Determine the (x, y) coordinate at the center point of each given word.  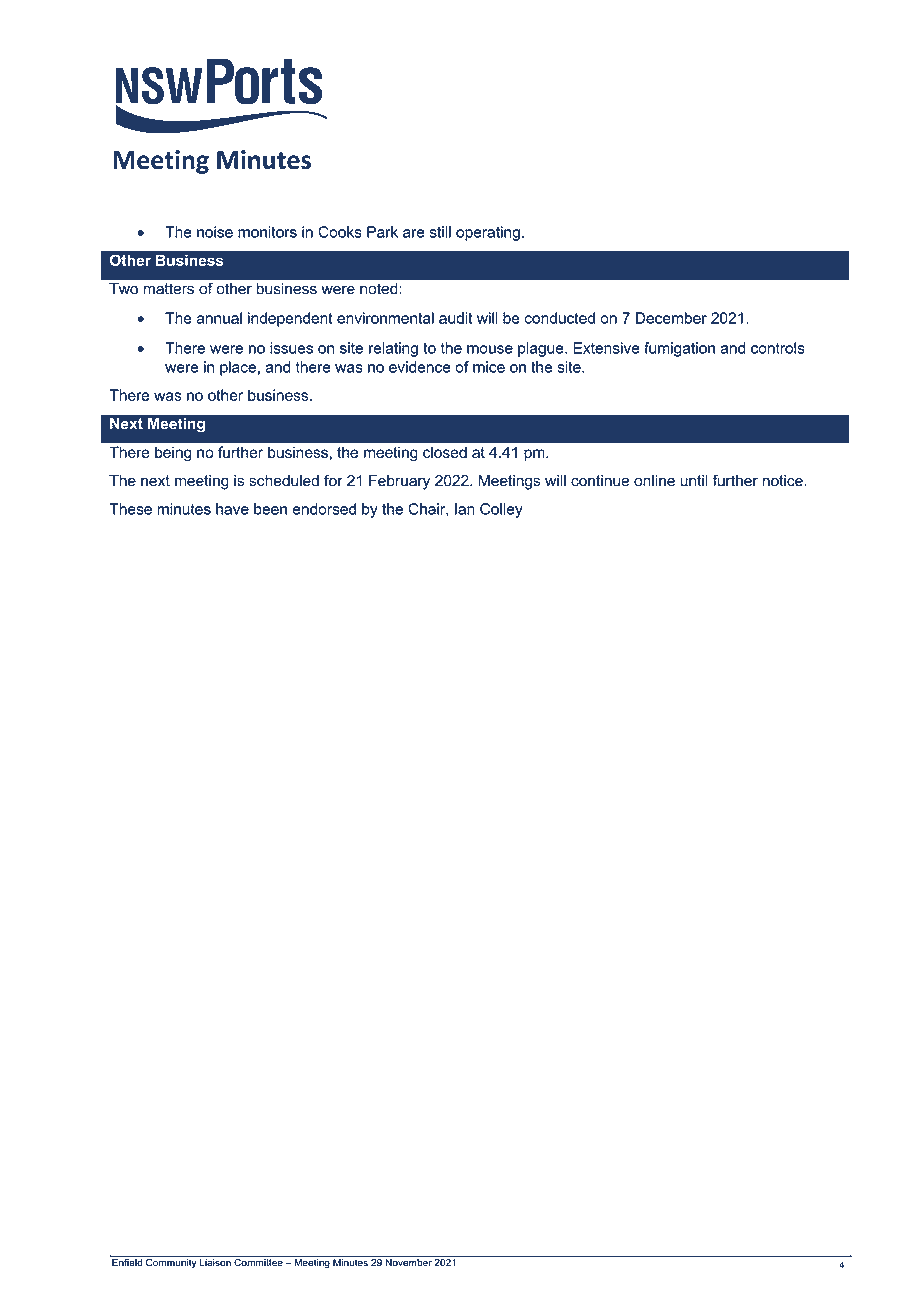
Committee (258, 1261)
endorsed (324, 509)
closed (445, 452)
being (173, 454)
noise (215, 232)
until (694, 481)
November (408, 1261)
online (654, 481)
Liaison (215, 1261)
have (232, 509)
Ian (465, 509)
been (270, 509)
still (440, 232)
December (671, 318)
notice (784, 481)
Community (171, 1262)
